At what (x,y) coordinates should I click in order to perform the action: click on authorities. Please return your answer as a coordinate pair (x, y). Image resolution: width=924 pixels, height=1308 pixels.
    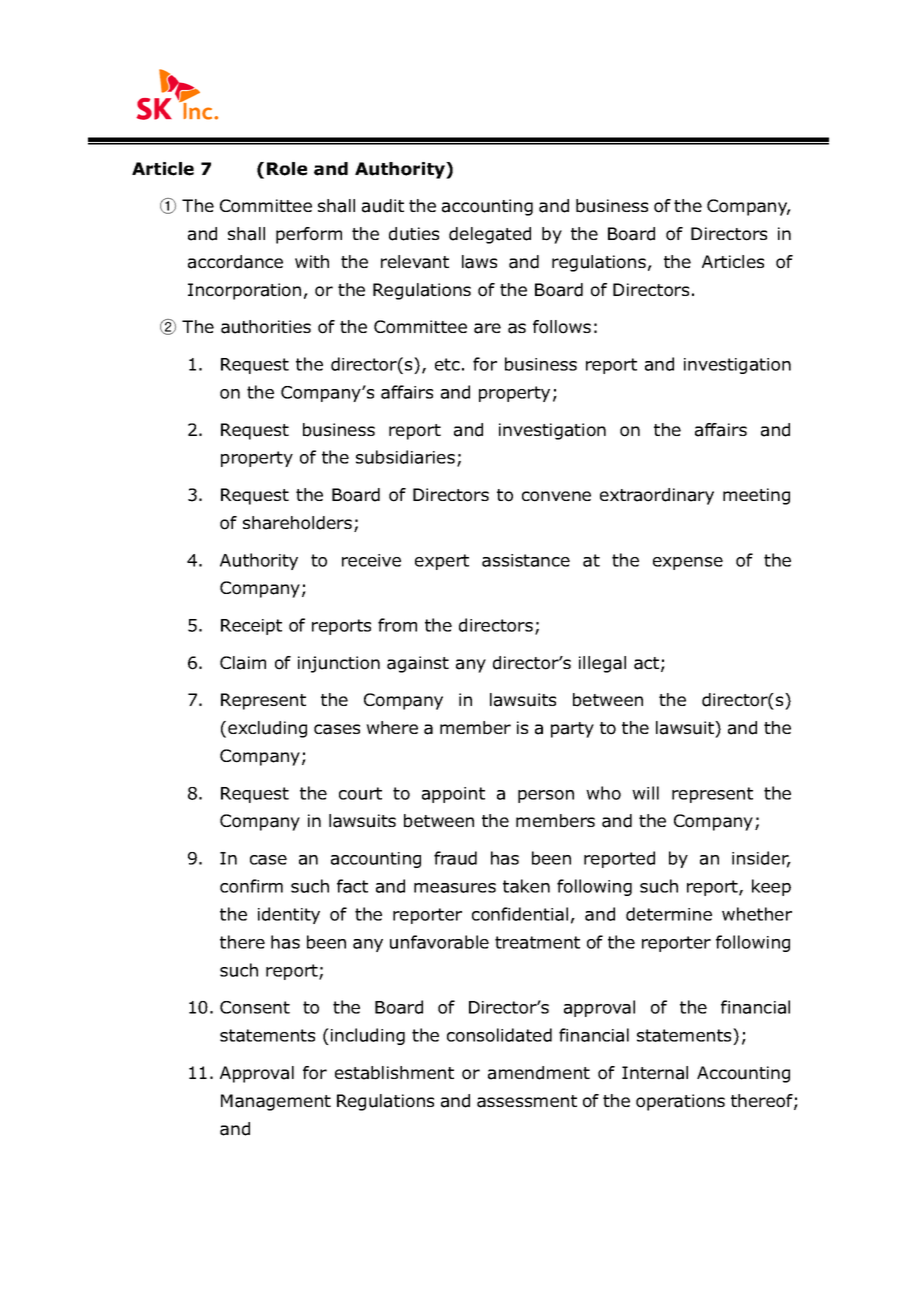
    Looking at the image, I should click on (266, 327).
